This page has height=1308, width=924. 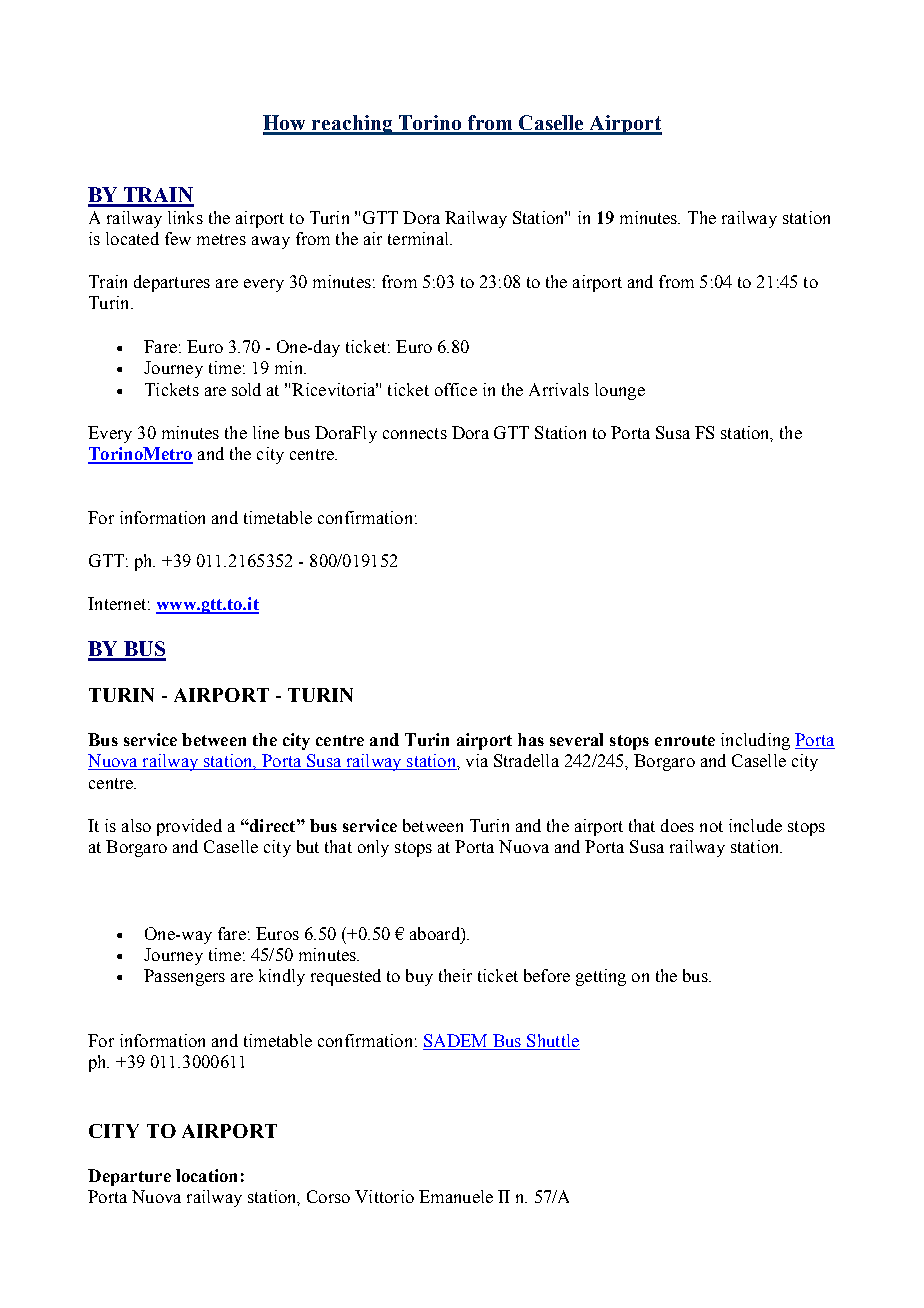 I want to click on location, so click(x=206, y=1175).
